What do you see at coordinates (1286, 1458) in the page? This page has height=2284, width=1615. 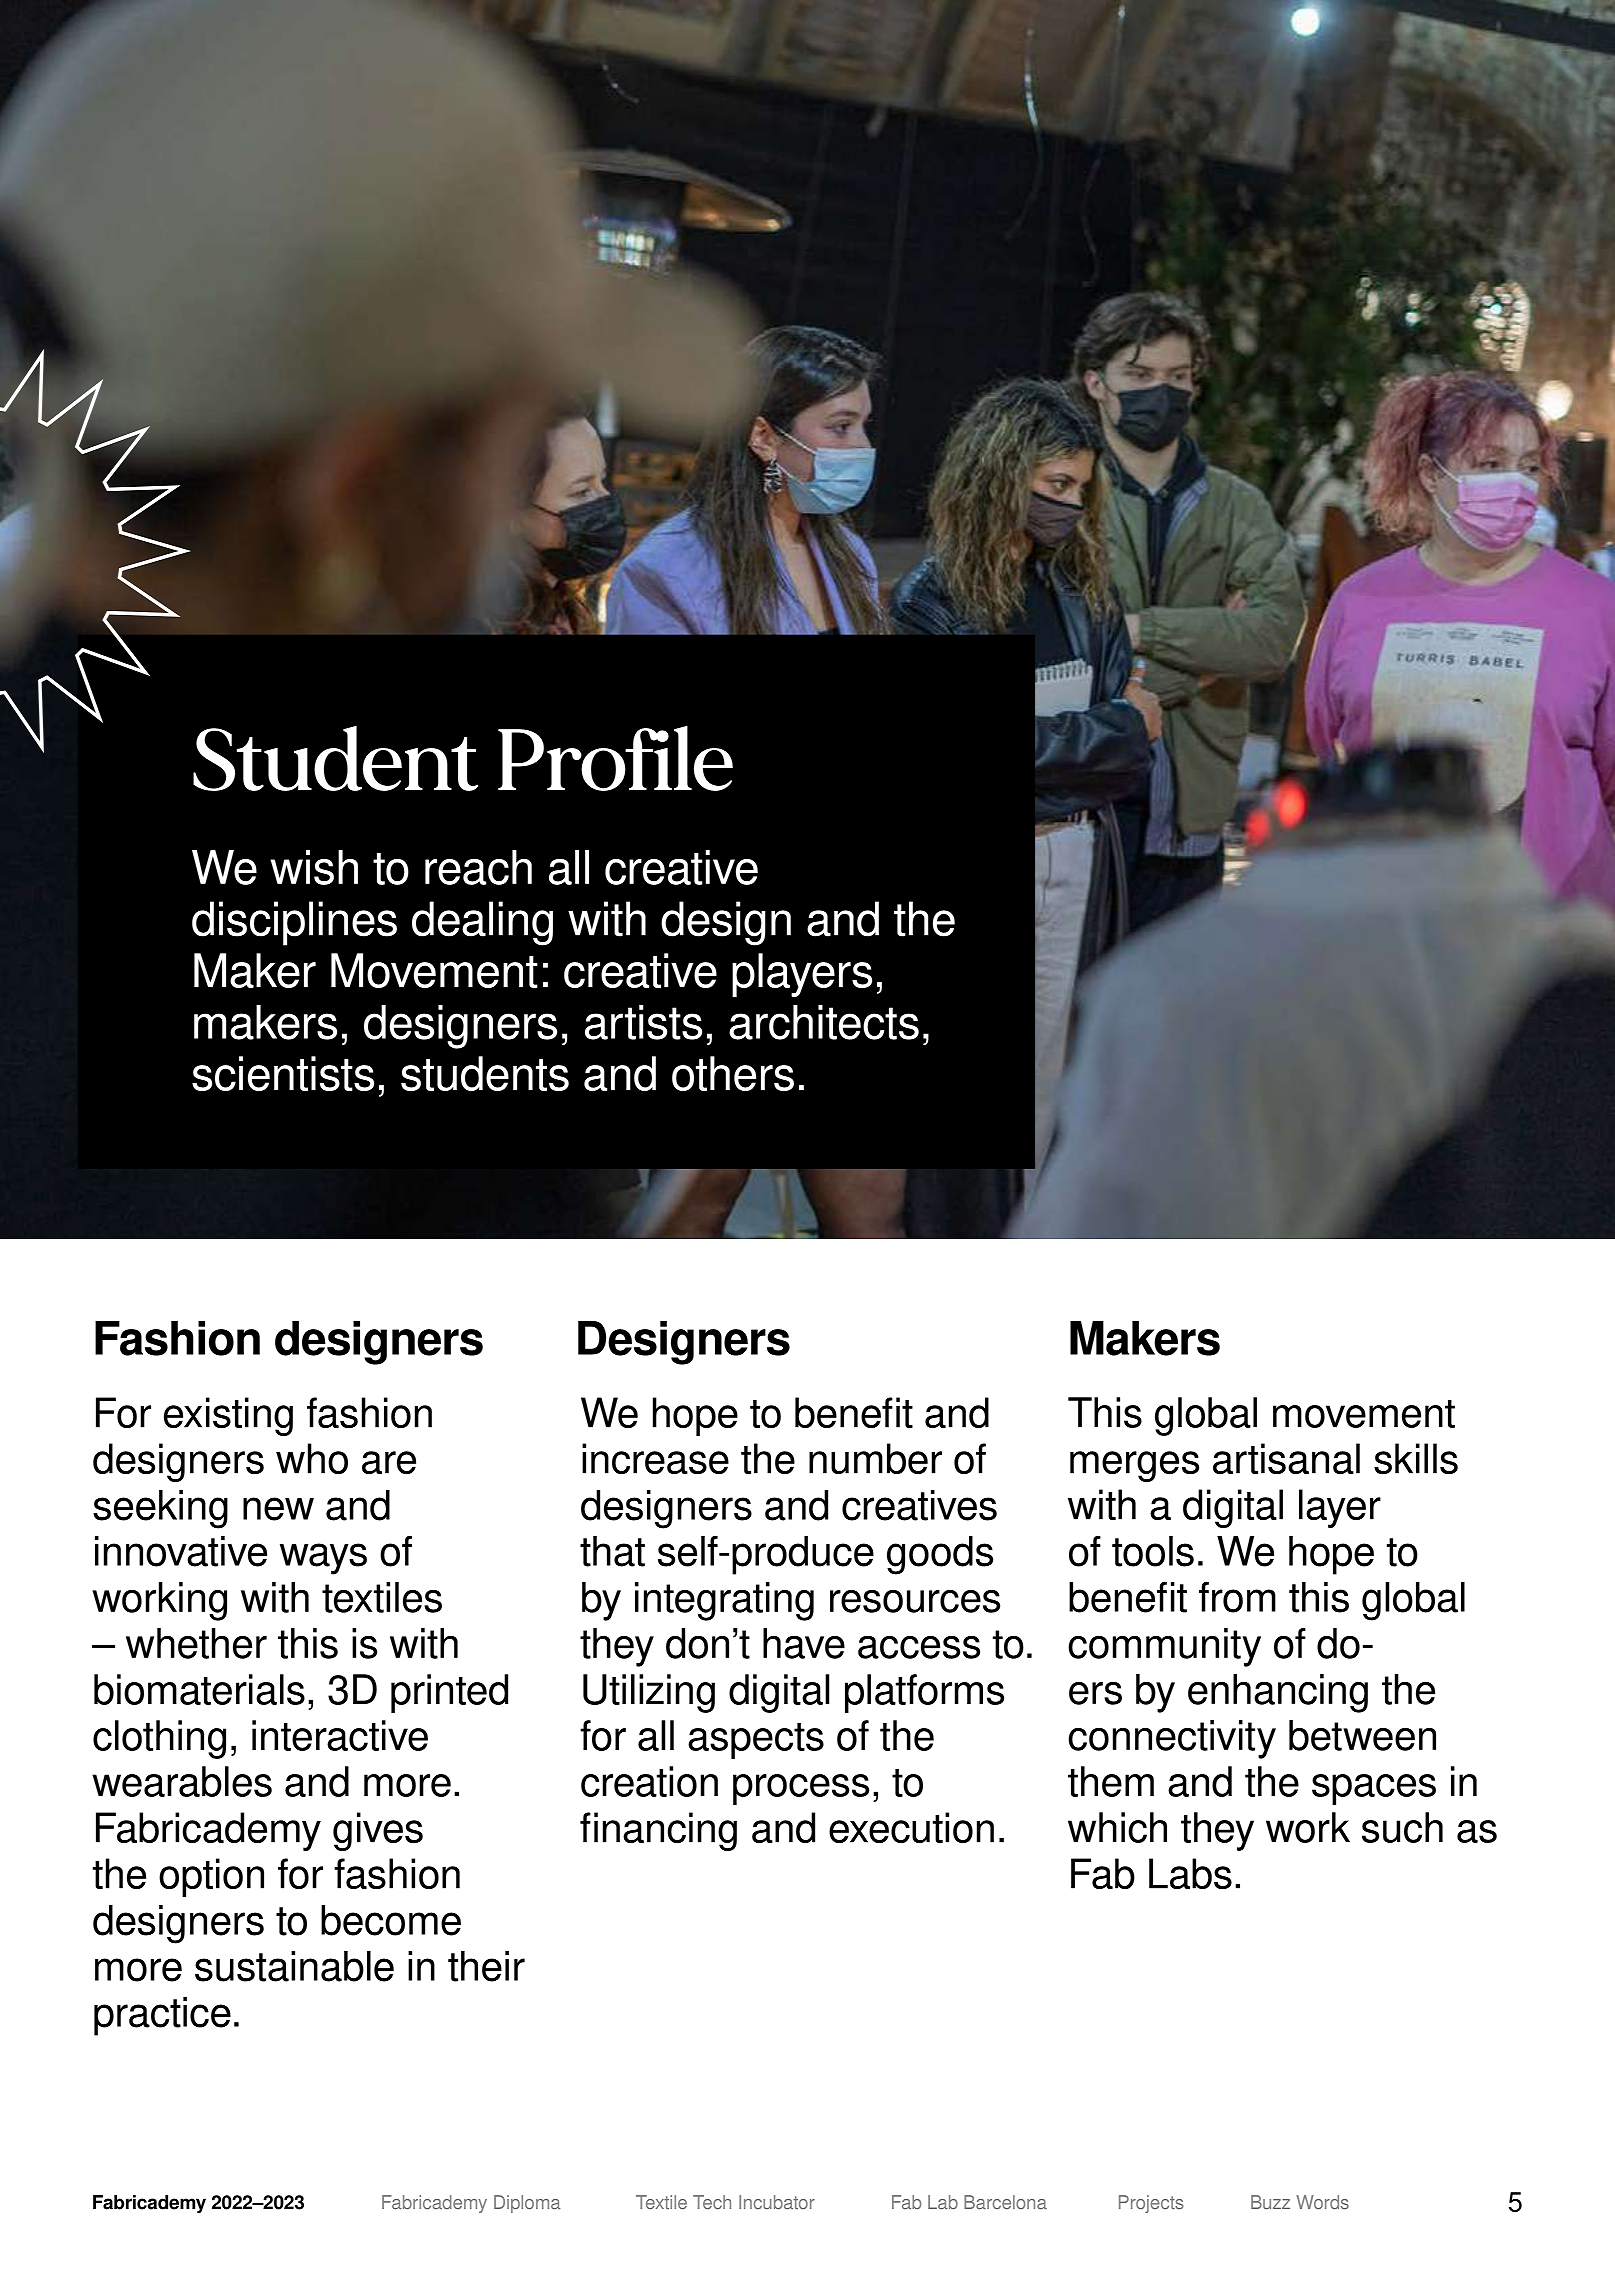 I see `artisanal` at bounding box center [1286, 1458].
